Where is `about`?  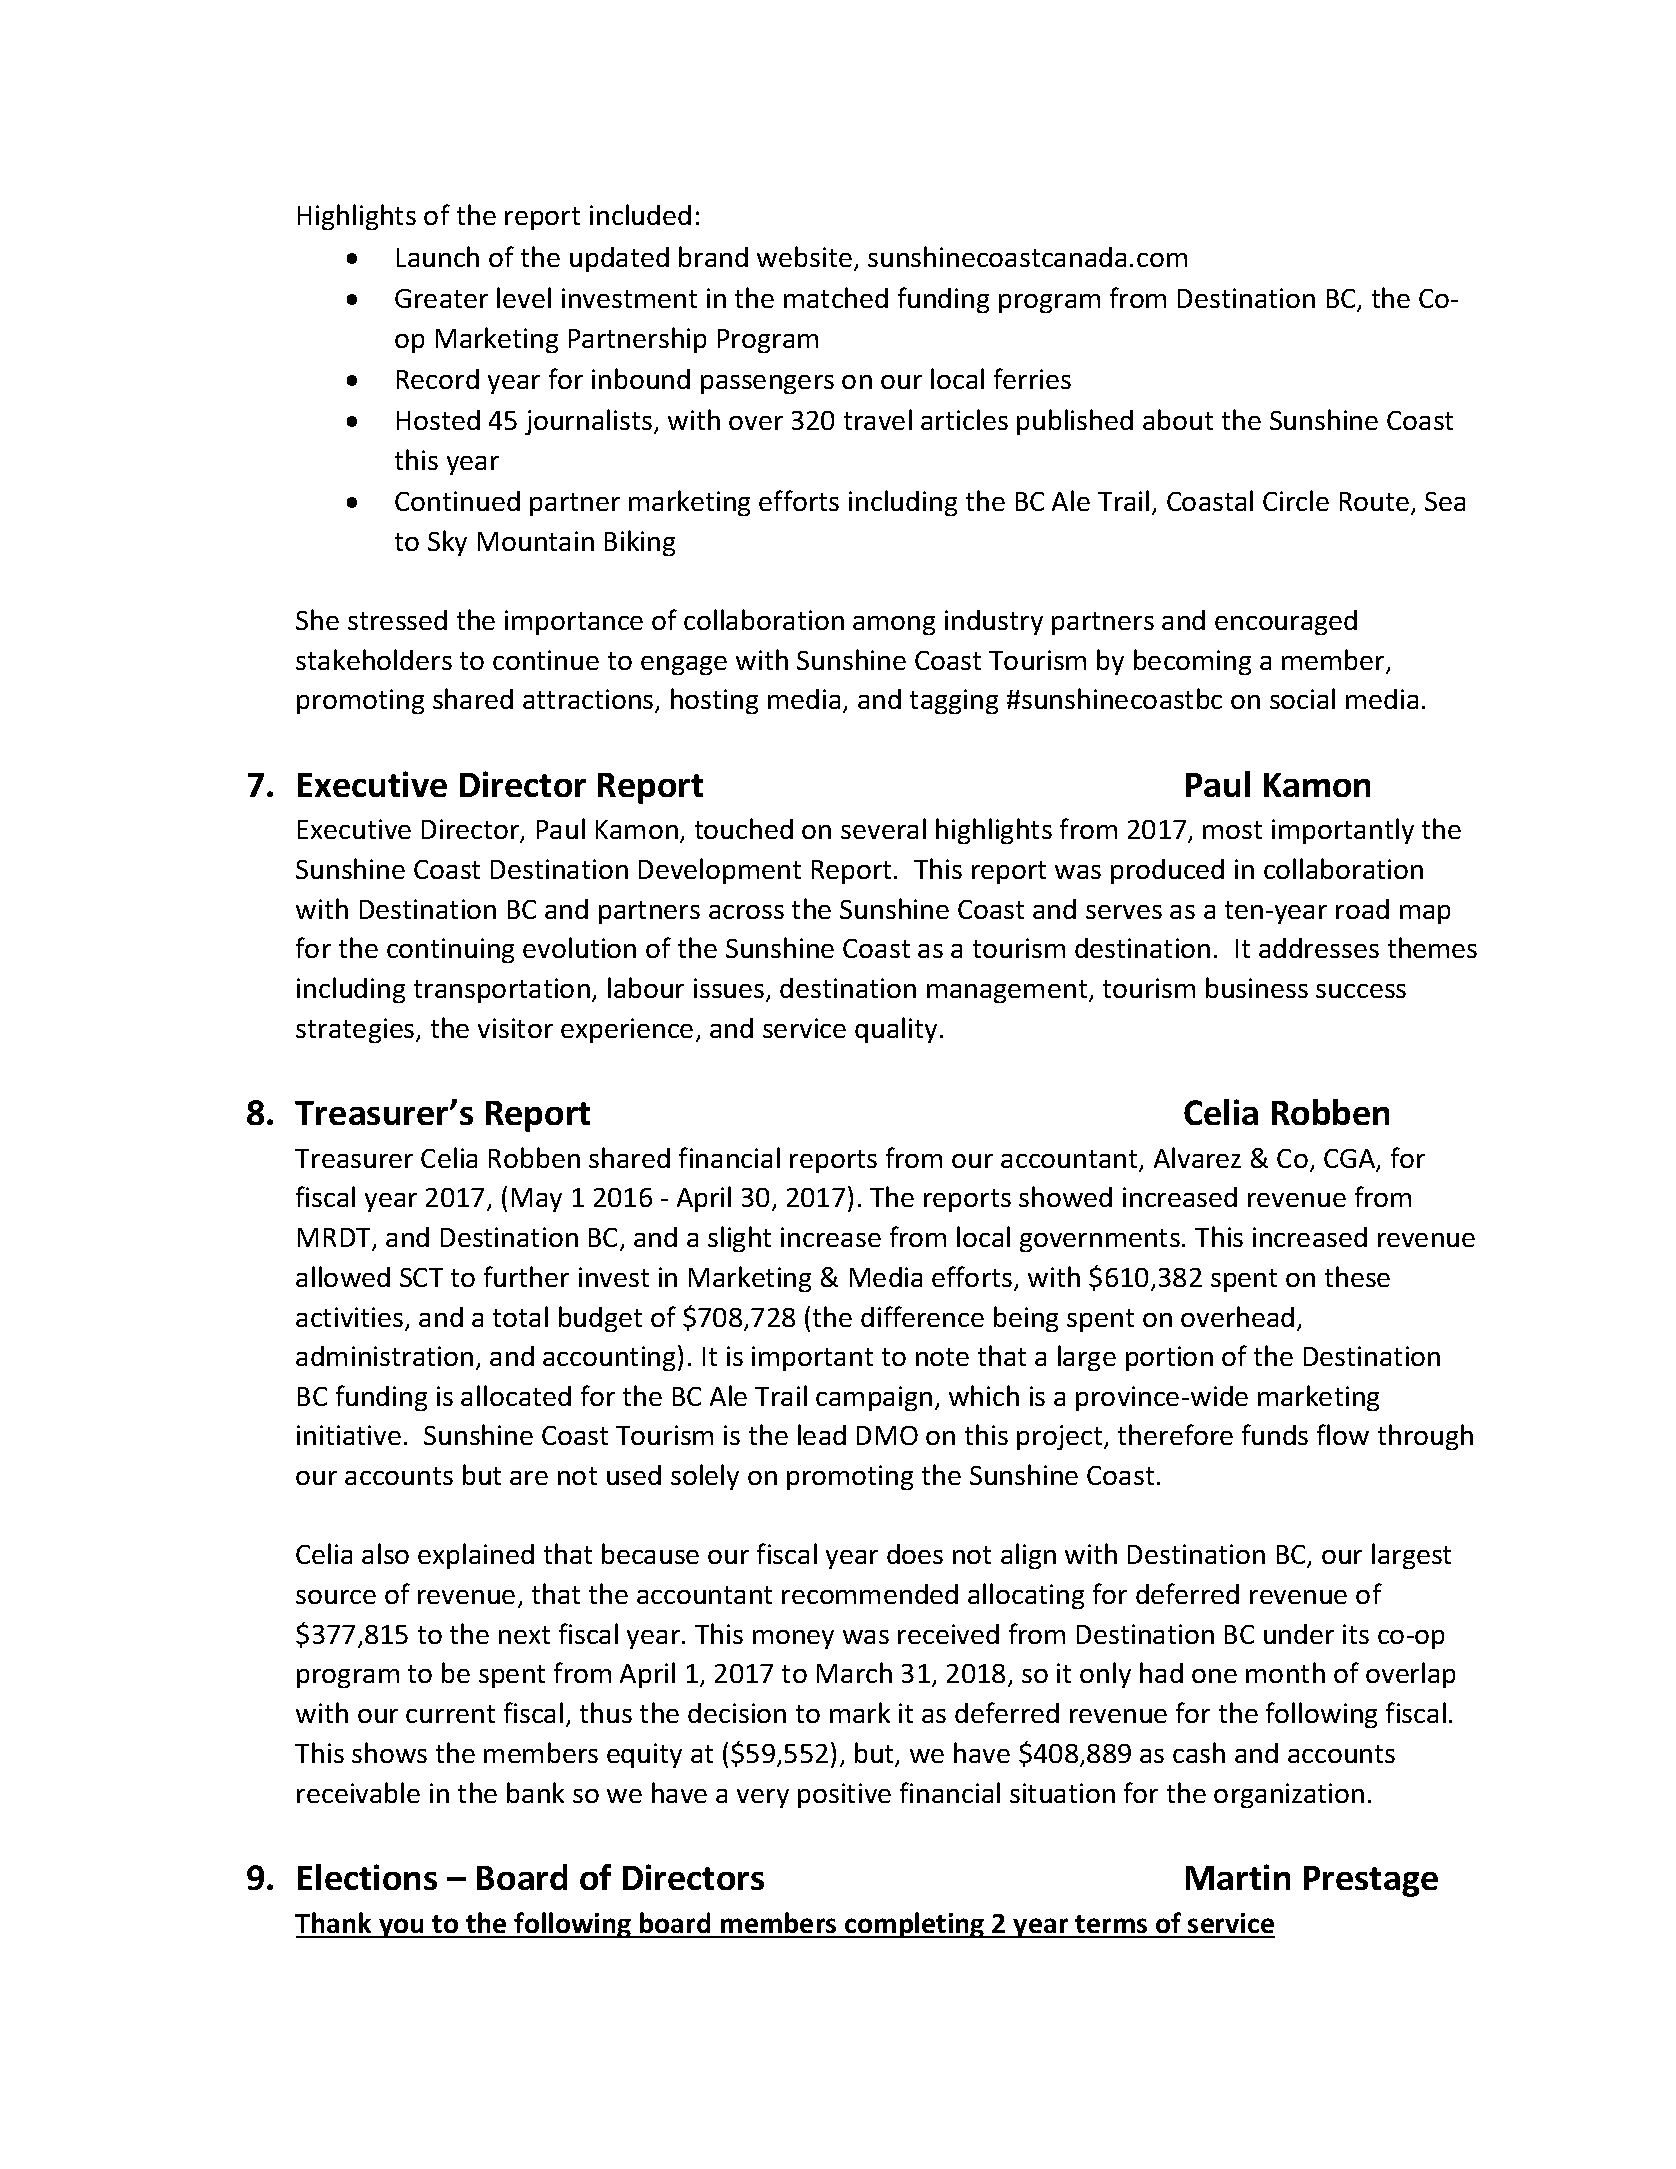 about is located at coordinates (1178, 419).
